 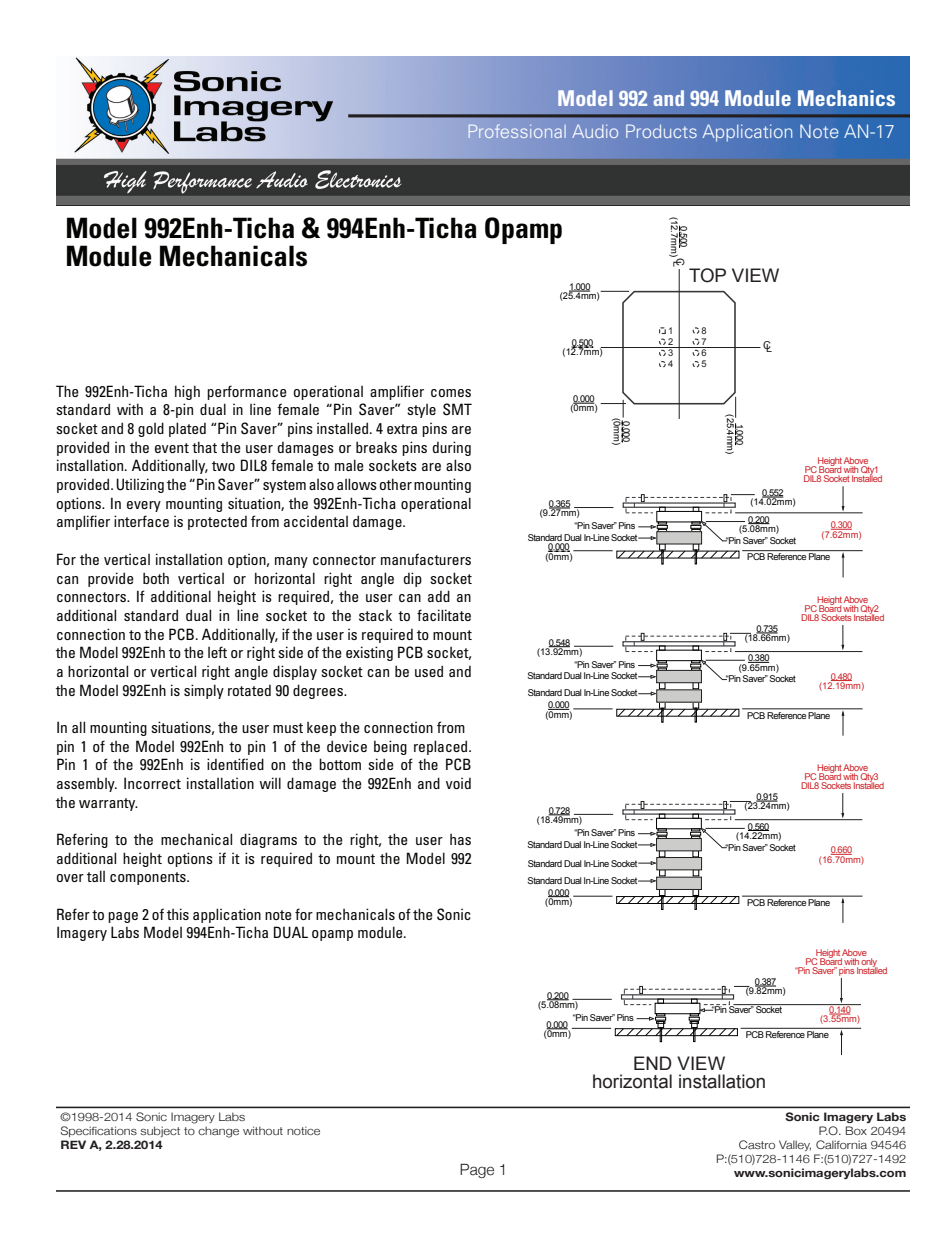 What do you see at coordinates (846, 98) in the document?
I see `Mechanics` at bounding box center [846, 98].
